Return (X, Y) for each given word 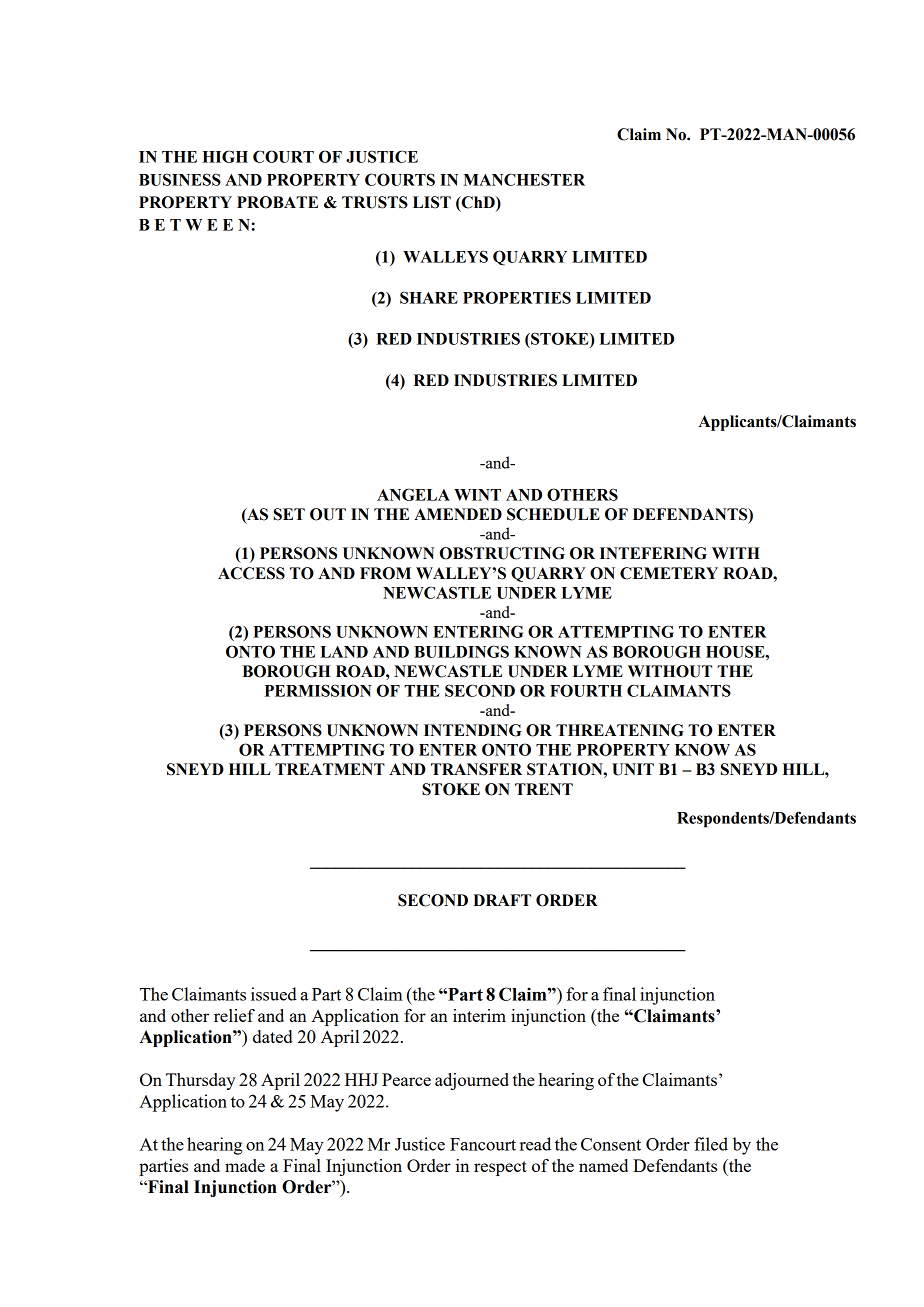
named (603, 1165)
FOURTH (586, 690)
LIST (432, 202)
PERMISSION (318, 690)
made (245, 1165)
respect (500, 1168)
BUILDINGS (461, 651)
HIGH (225, 156)
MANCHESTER (524, 179)
